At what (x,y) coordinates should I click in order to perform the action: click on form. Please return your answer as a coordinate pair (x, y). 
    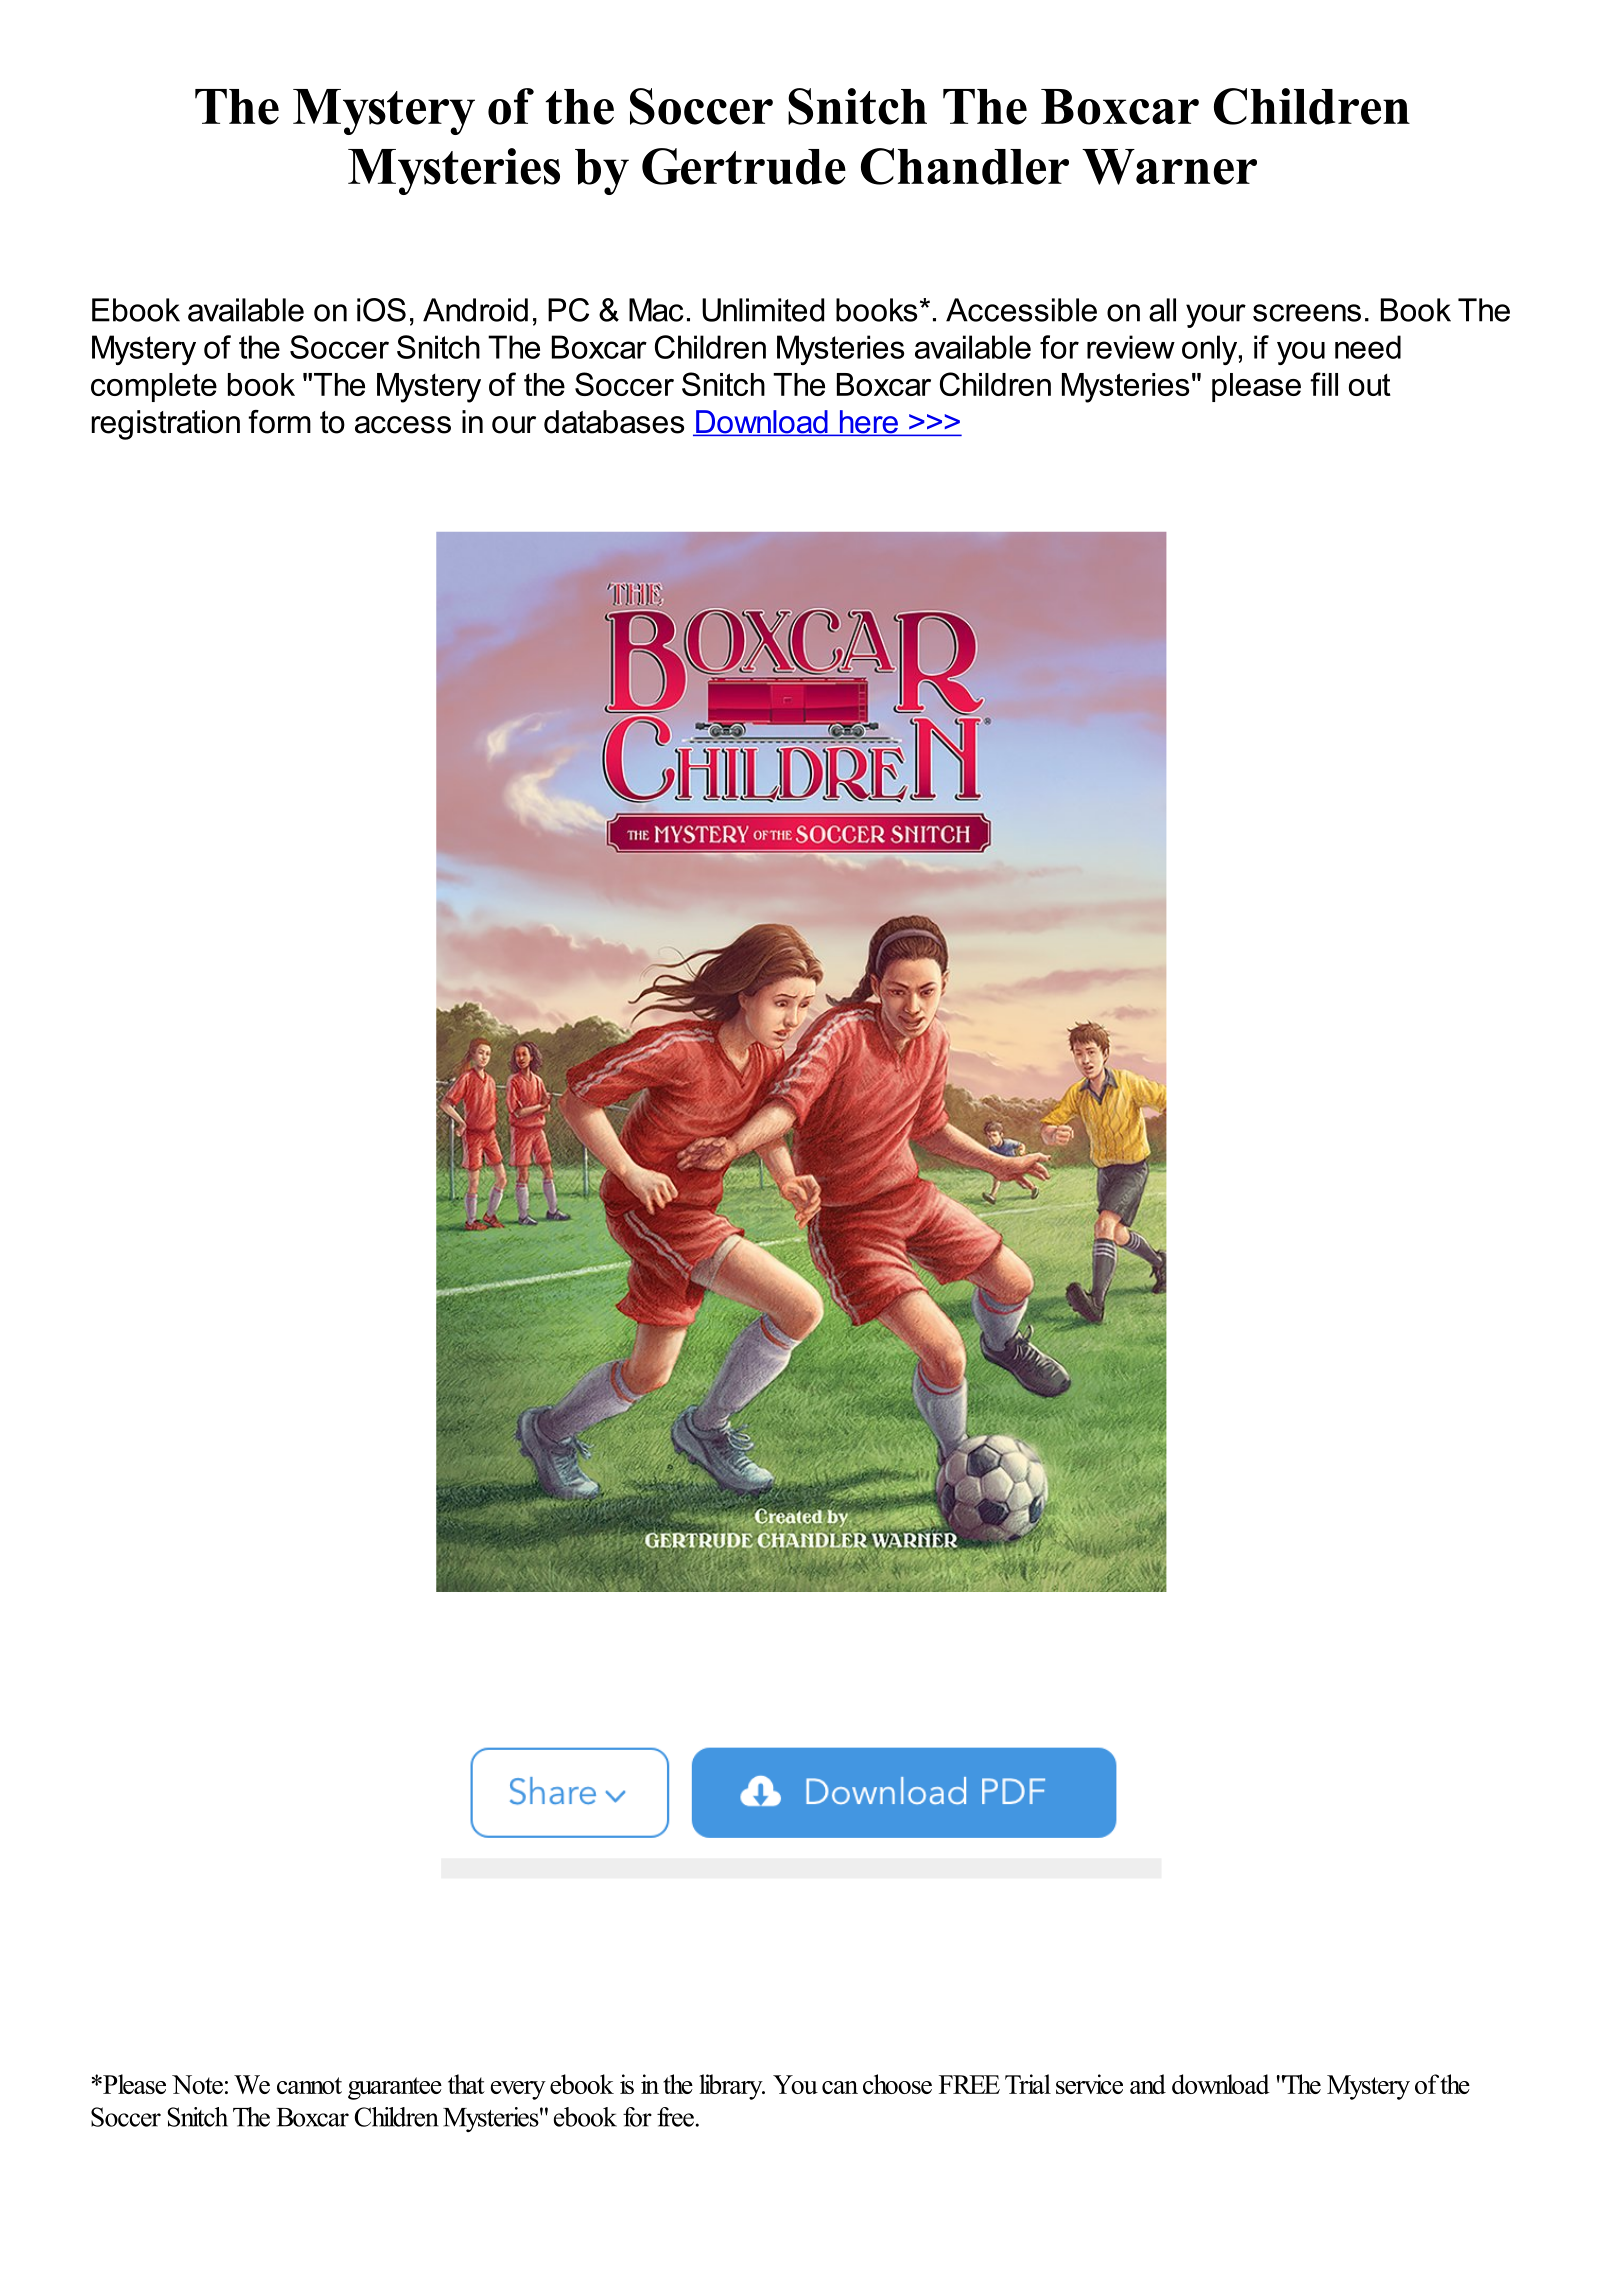
    Looking at the image, I should click on (279, 422).
